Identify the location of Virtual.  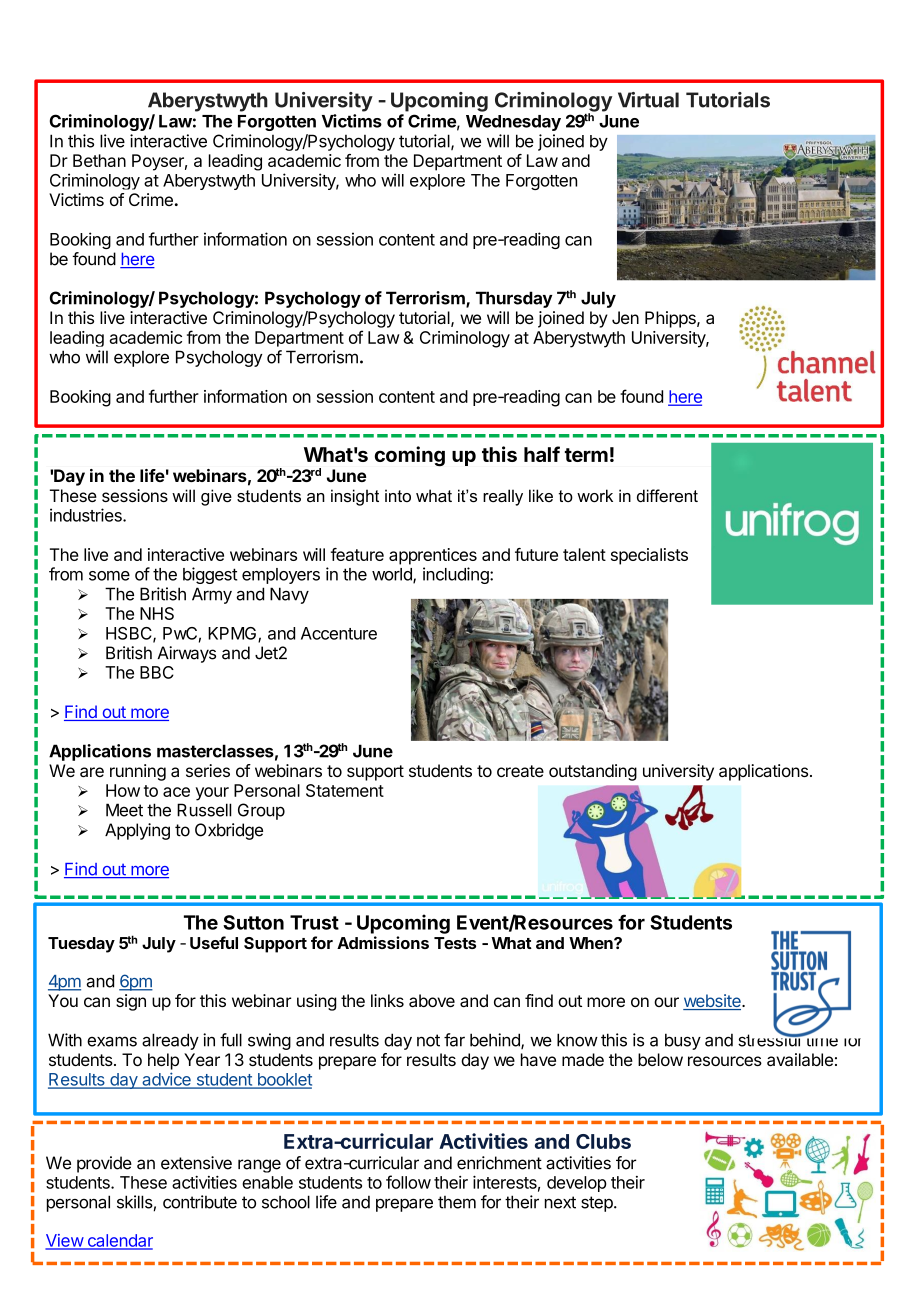
(648, 100).
